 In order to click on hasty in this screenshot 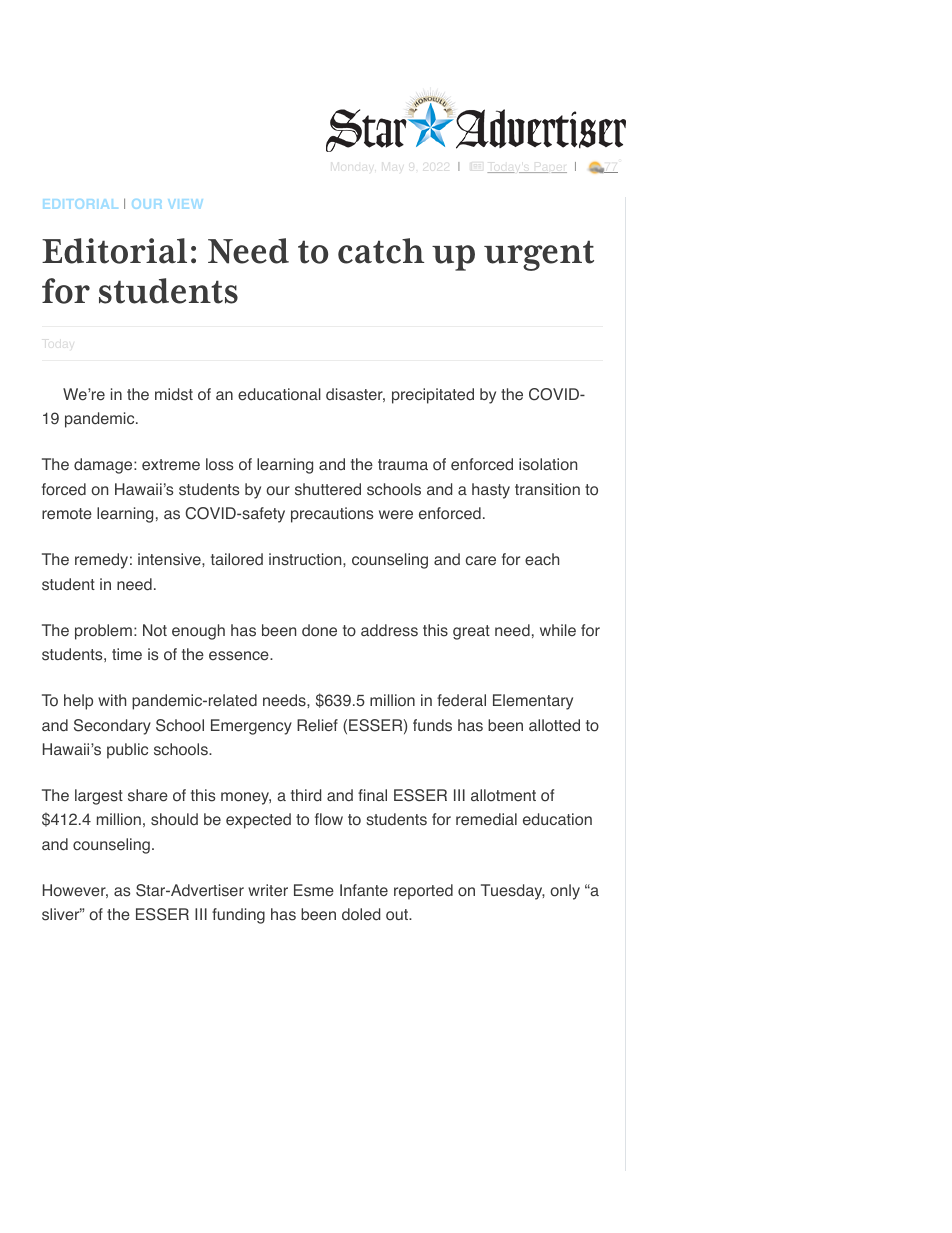, I will do `click(491, 491)`.
